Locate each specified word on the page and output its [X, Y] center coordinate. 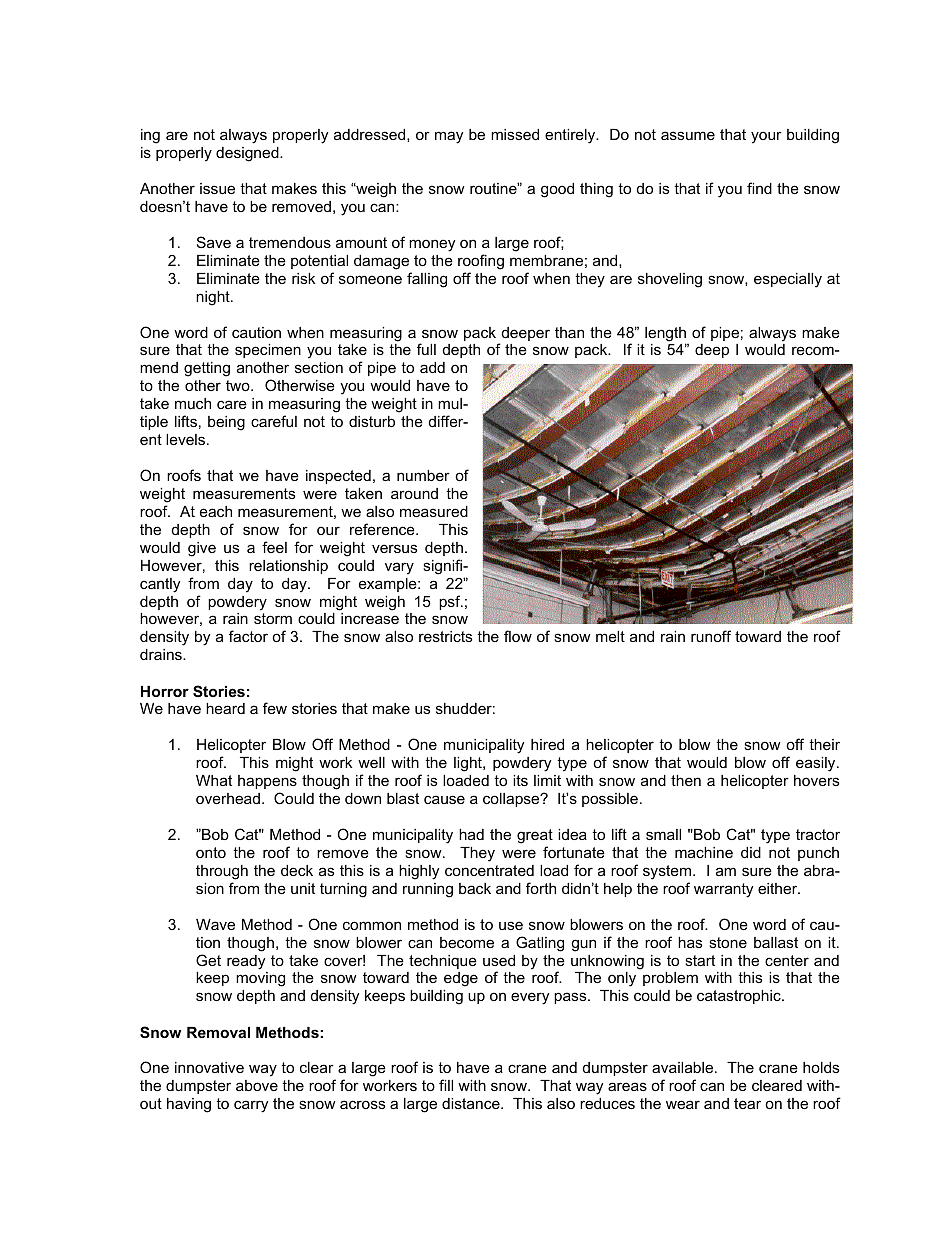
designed [248, 154]
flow [518, 636]
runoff [711, 636]
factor [248, 636]
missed [515, 134]
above [257, 1085]
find [759, 188]
